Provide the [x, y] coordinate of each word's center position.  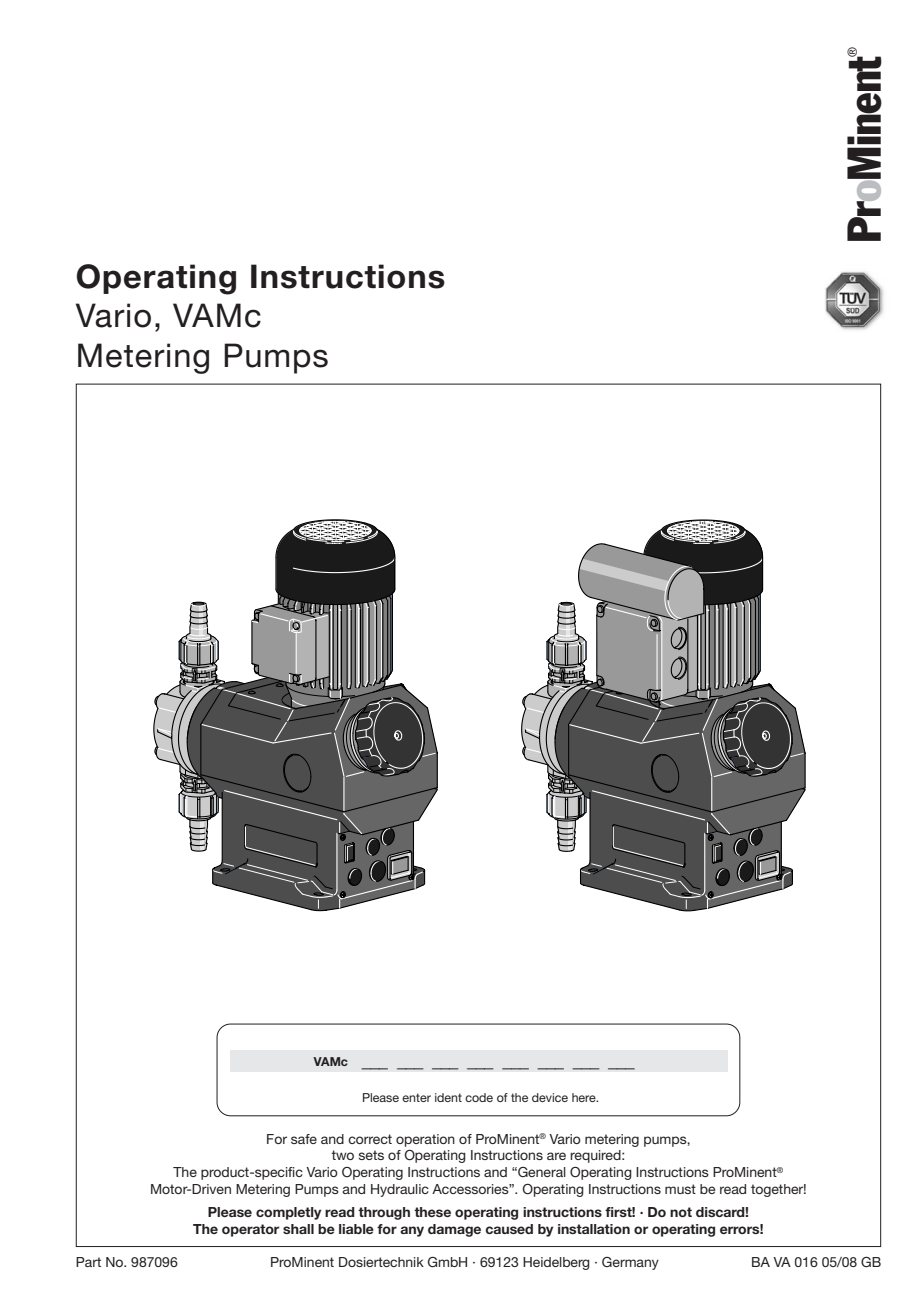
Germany [630, 1263]
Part [88, 1262]
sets [371, 1155]
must [680, 1189]
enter [416, 1097]
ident [448, 1097]
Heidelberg [556, 1263]
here [585, 1097]
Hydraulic [400, 1190]
